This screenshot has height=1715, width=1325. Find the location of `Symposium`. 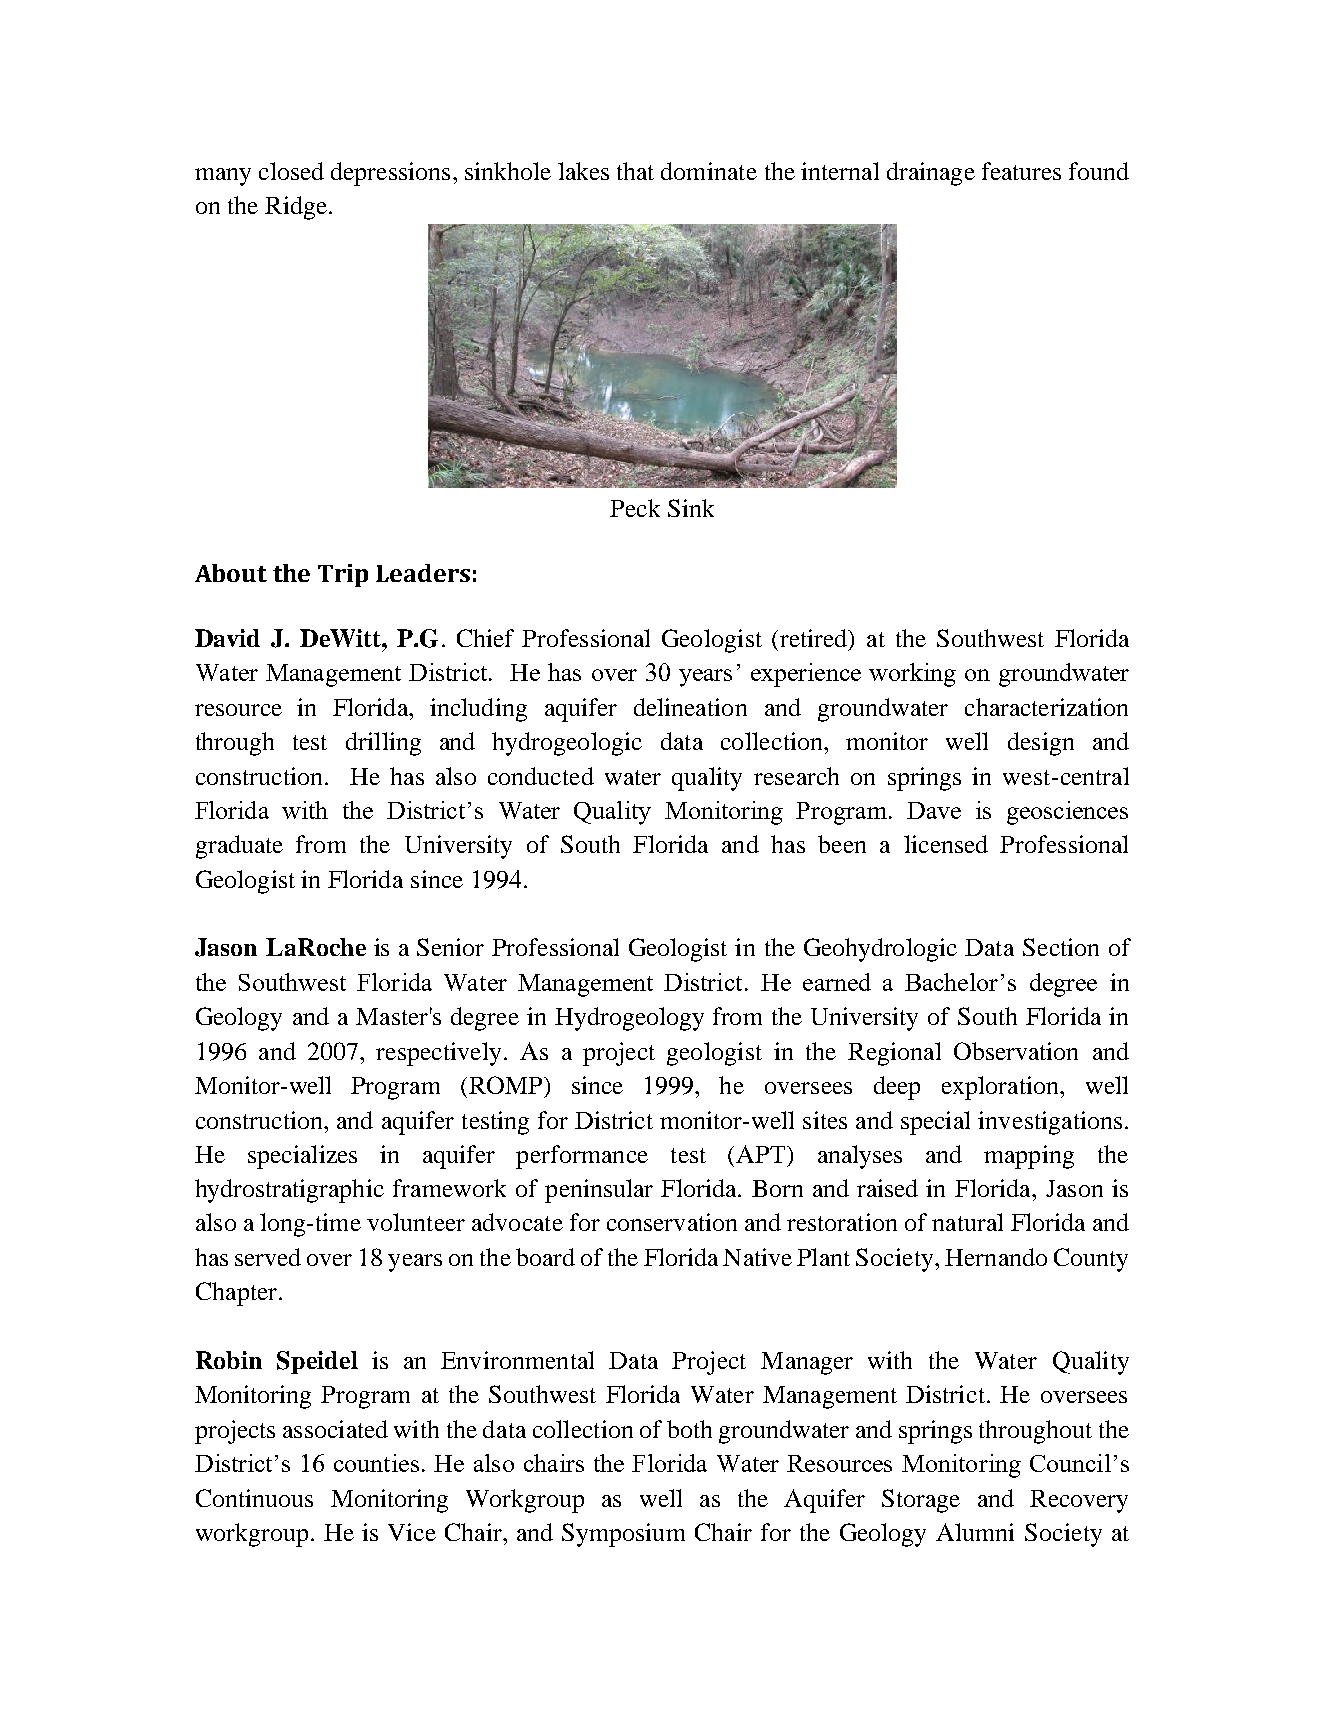

Symposium is located at coordinates (623, 1535).
